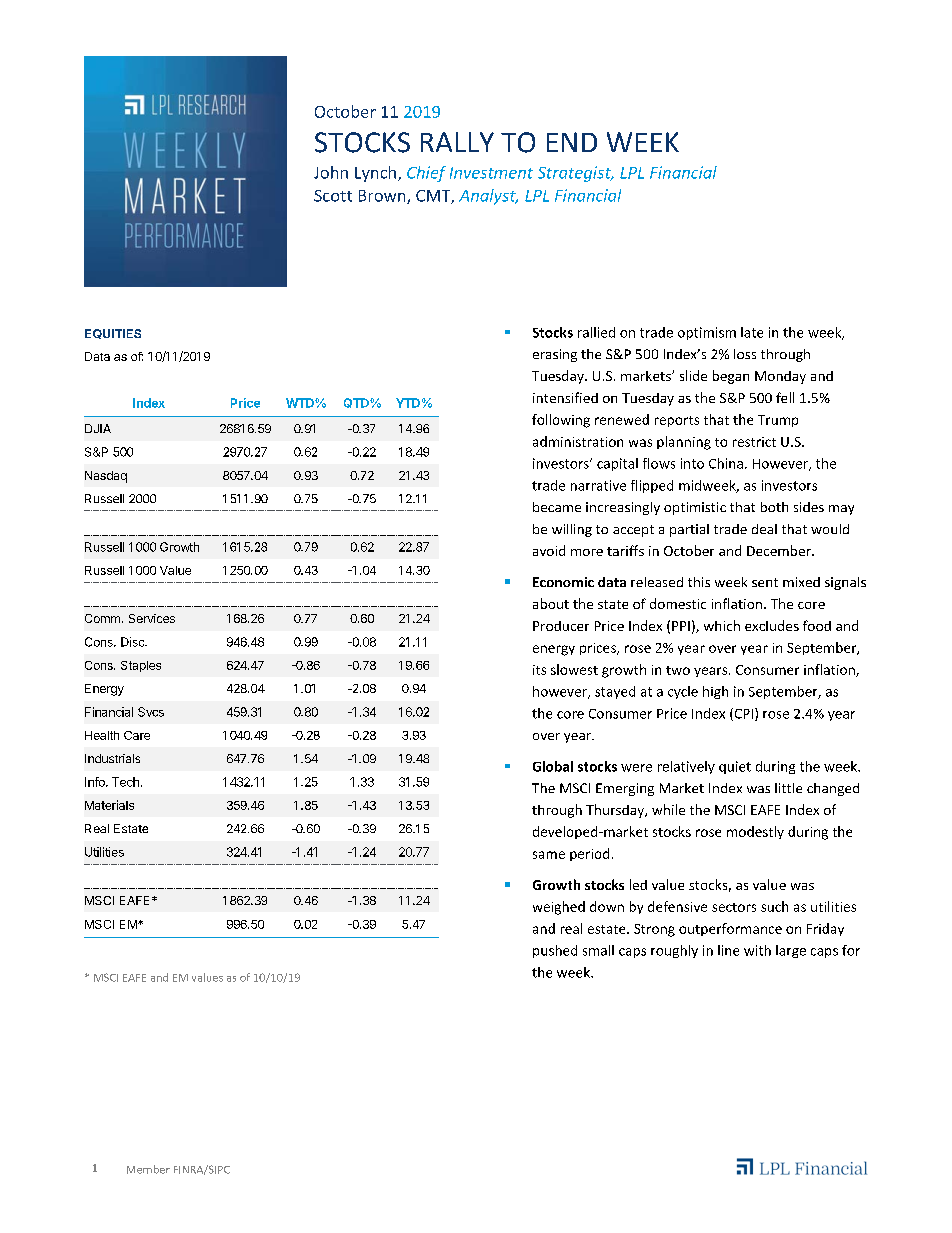  What do you see at coordinates (549, 855) in the screenshot?
I see `same` at bounding box center [549, 855].
